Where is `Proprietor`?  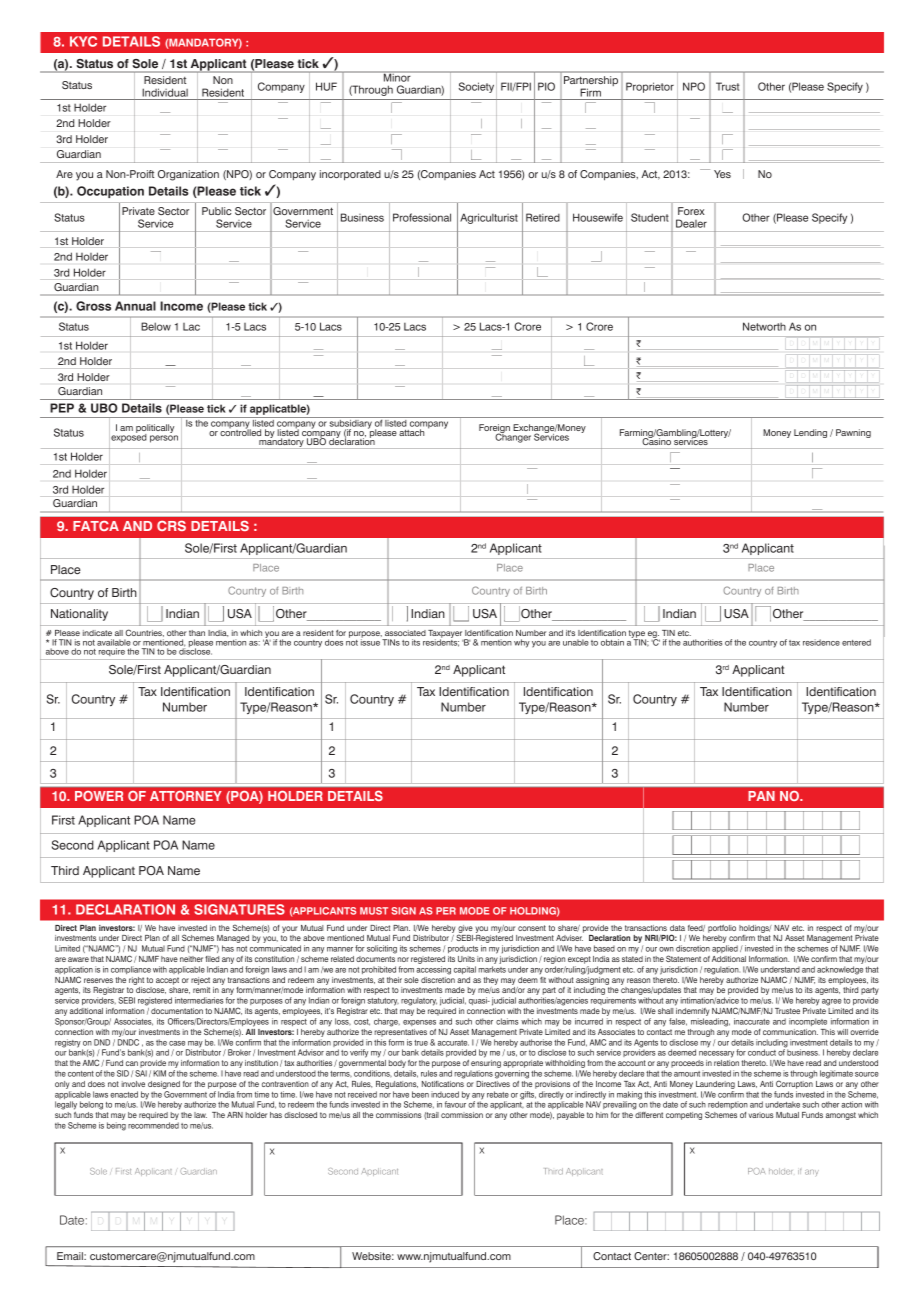
Proprietor is located at coordinates (650, 87).
